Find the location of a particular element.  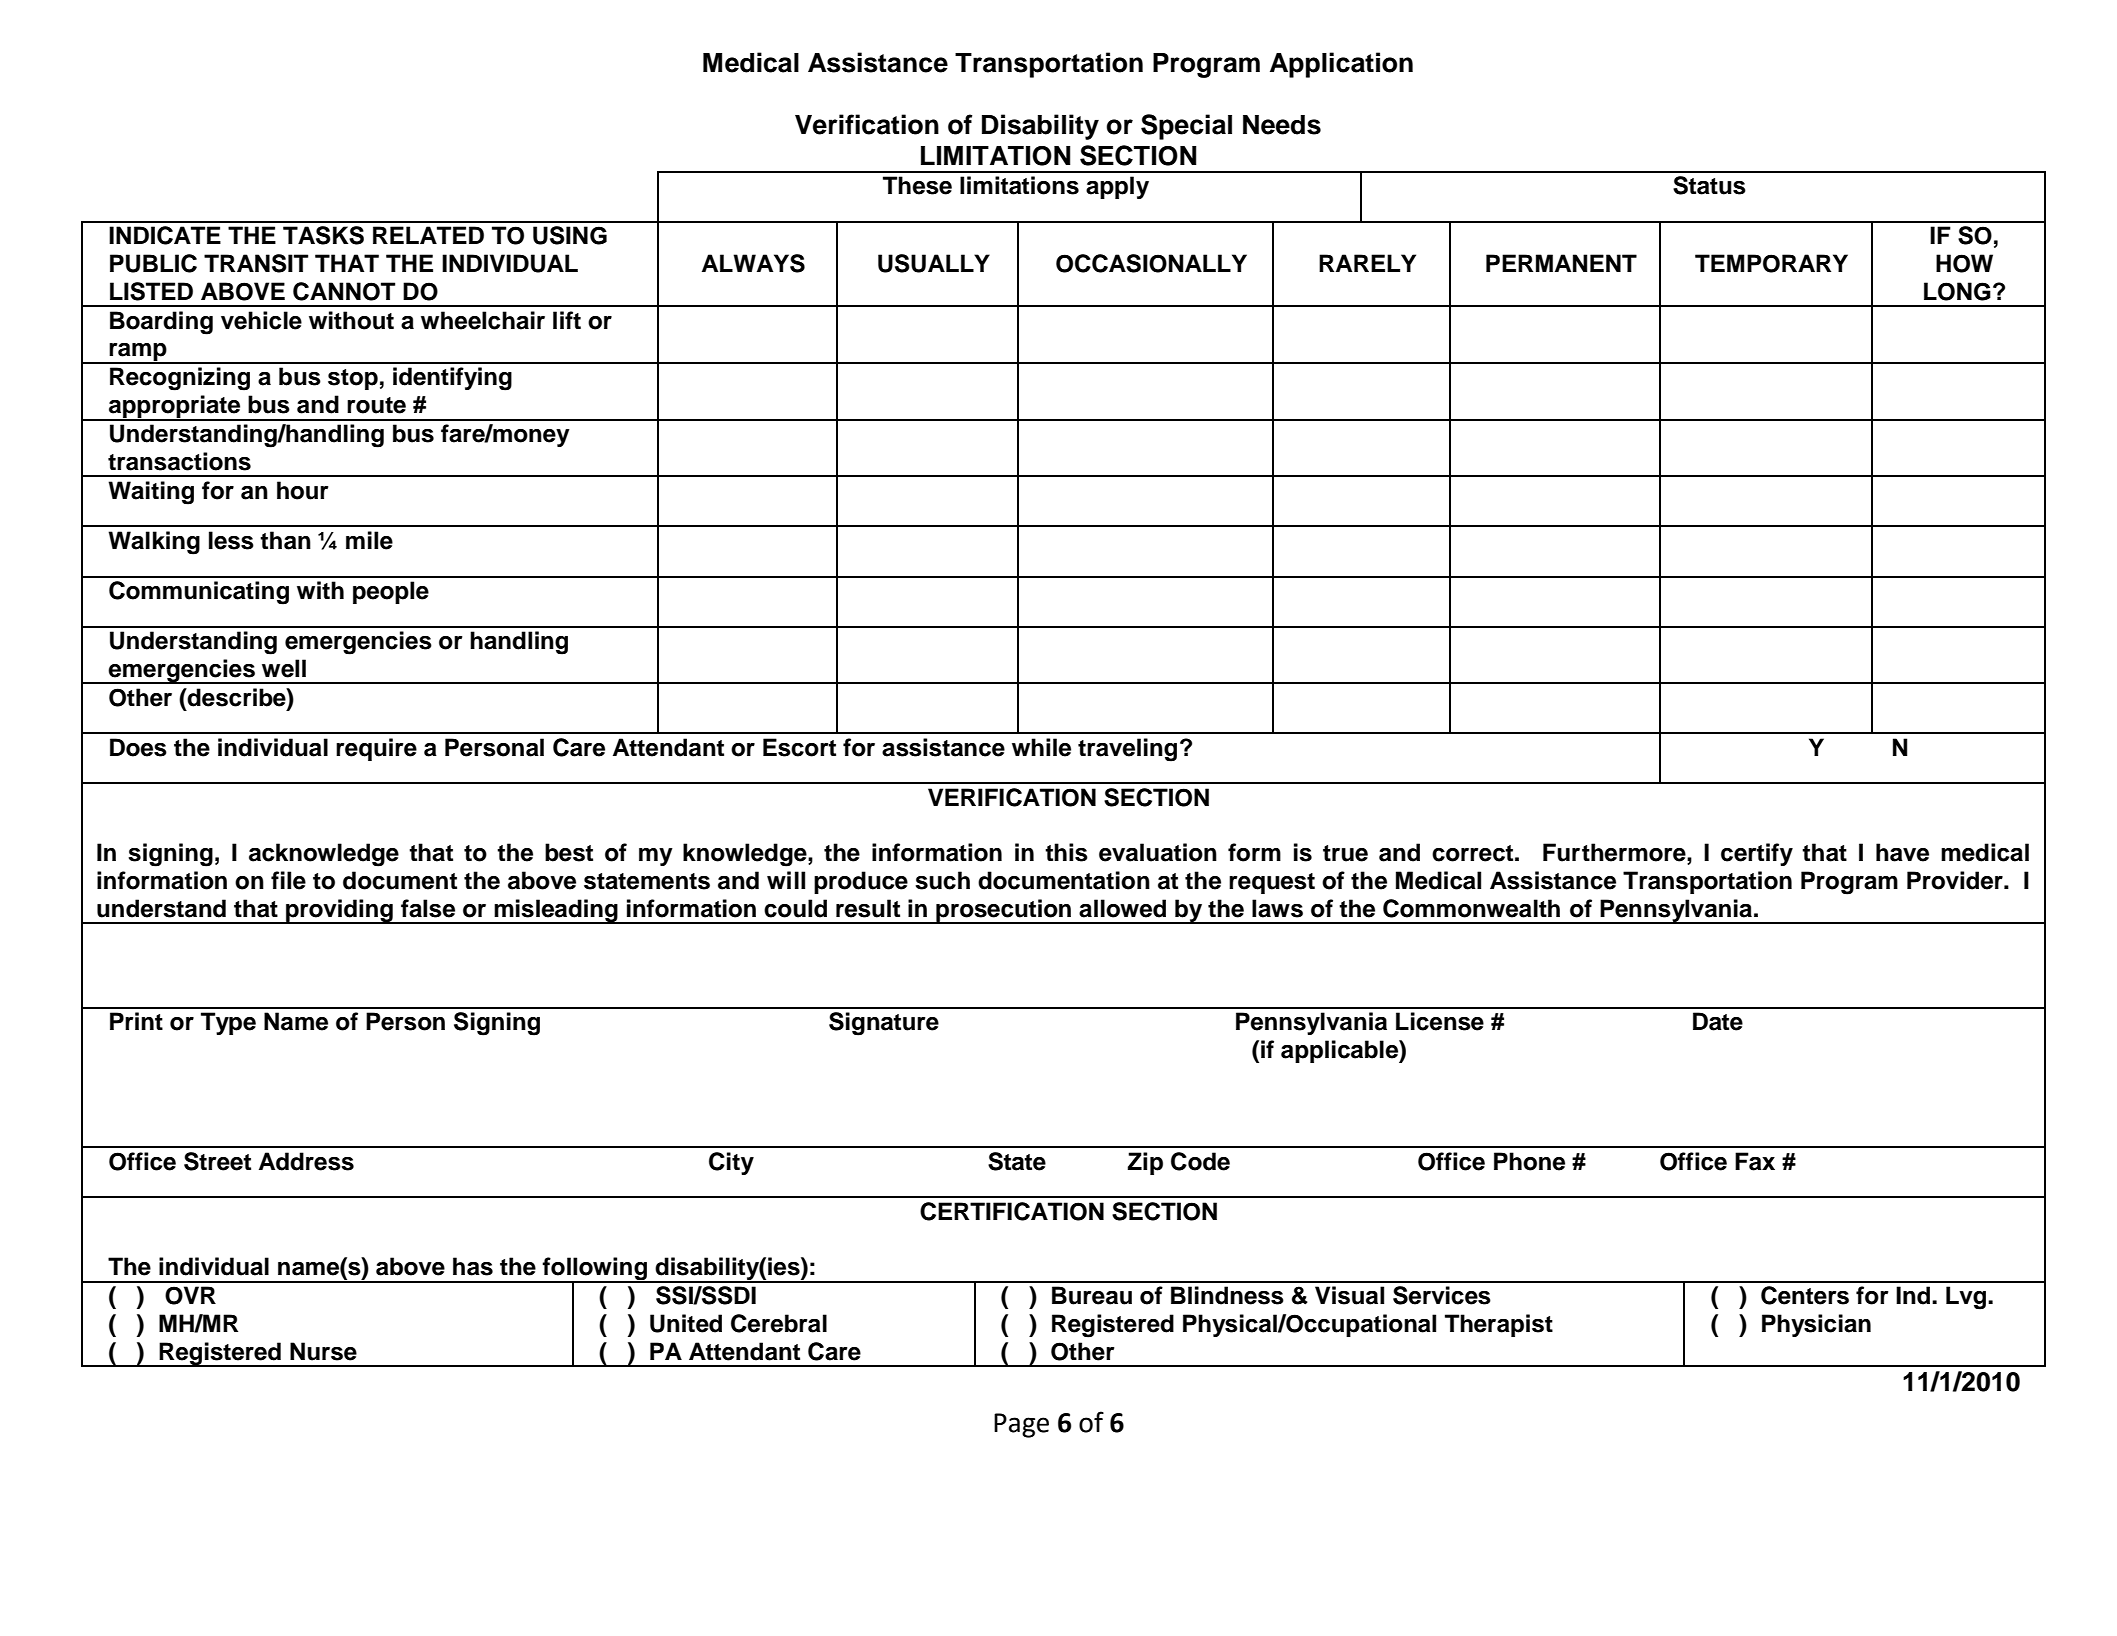

Nurse is located at coordinates (323, 1351).
